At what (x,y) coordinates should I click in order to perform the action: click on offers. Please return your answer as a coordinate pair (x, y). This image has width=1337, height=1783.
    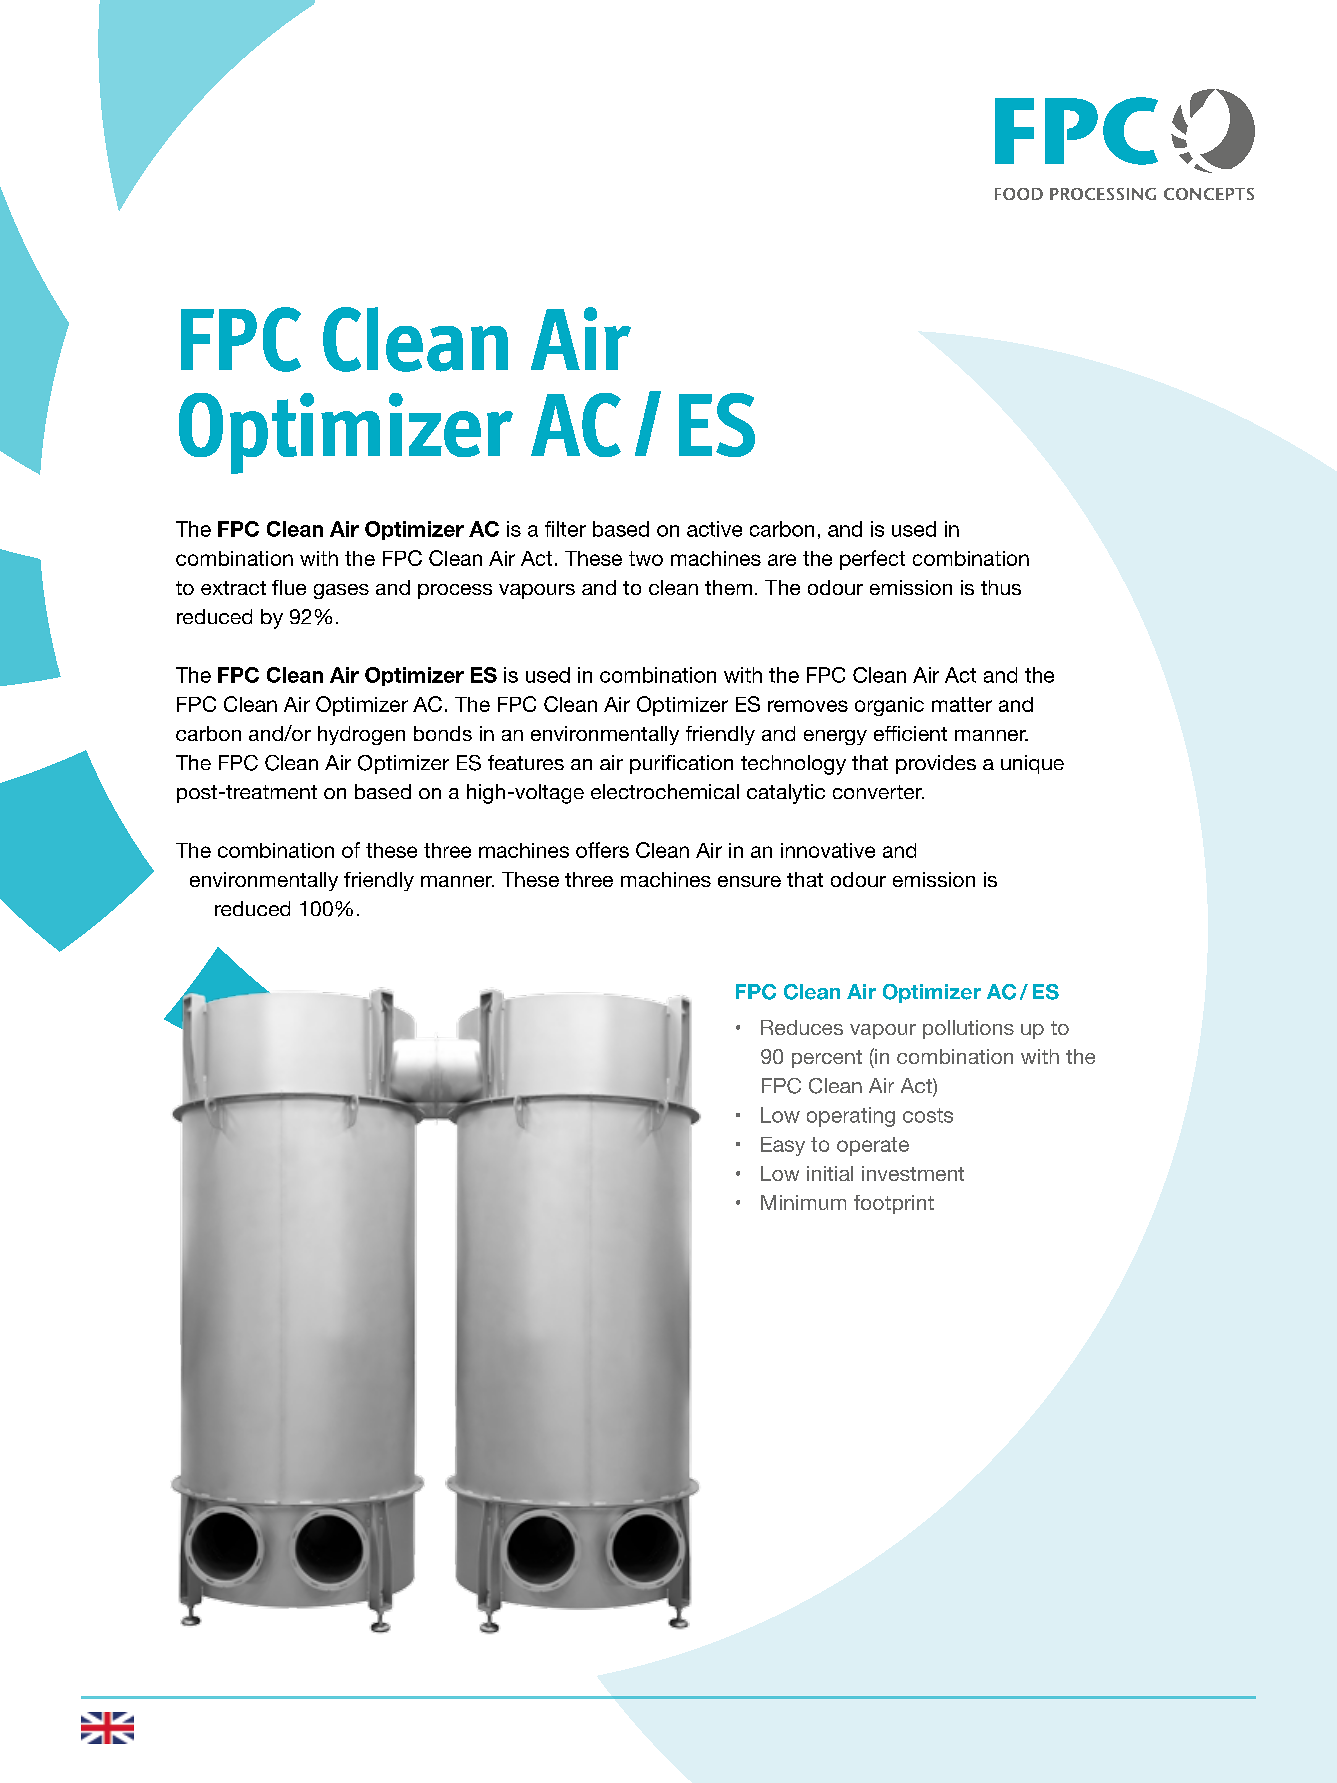
    Looking at the image, I should click on (602, 850).
